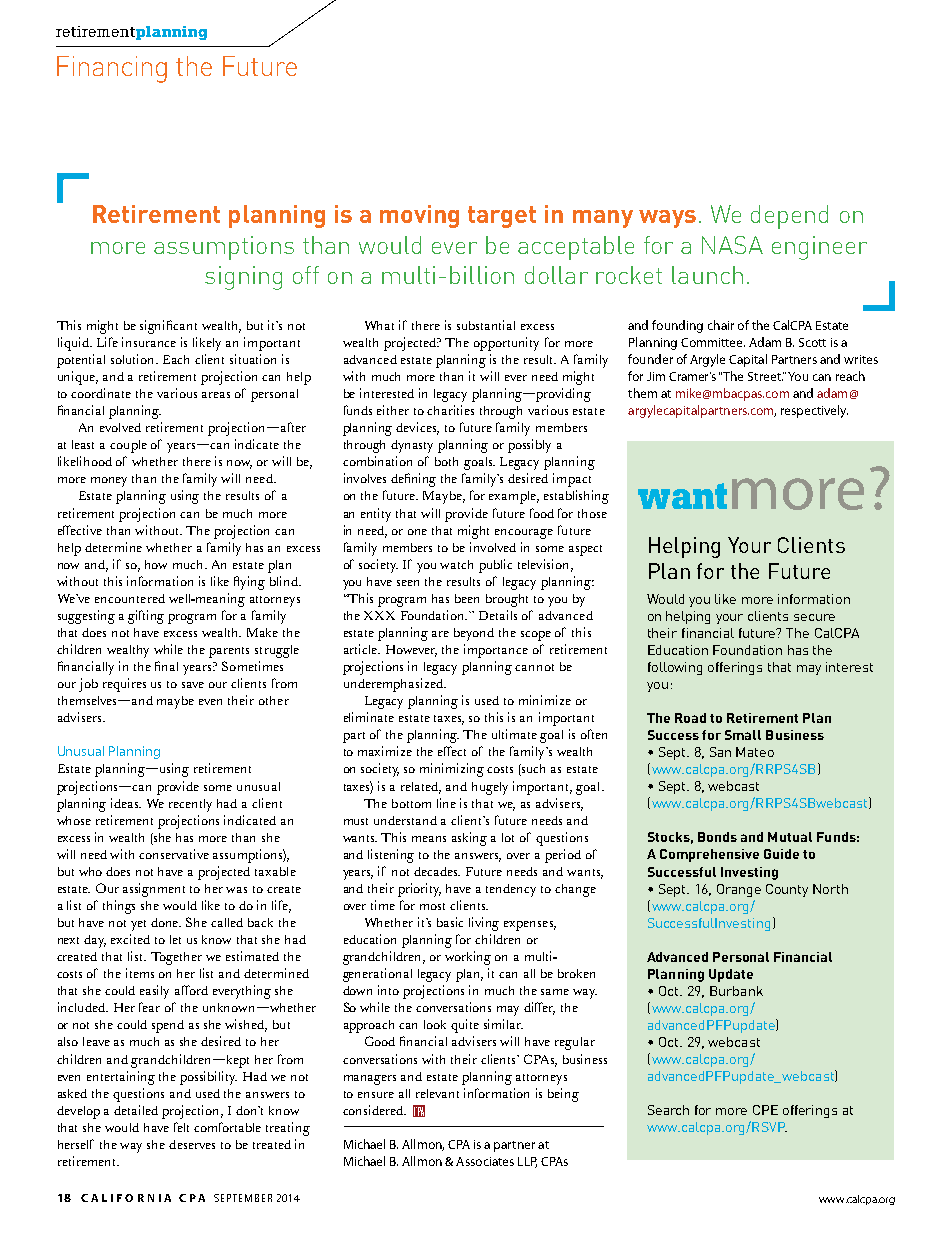 This screenshot has height=1237, width=952. What do you see at coordinates (437, 871) in the screenshot?
I see `decades` at bounding box center [437, 871].
